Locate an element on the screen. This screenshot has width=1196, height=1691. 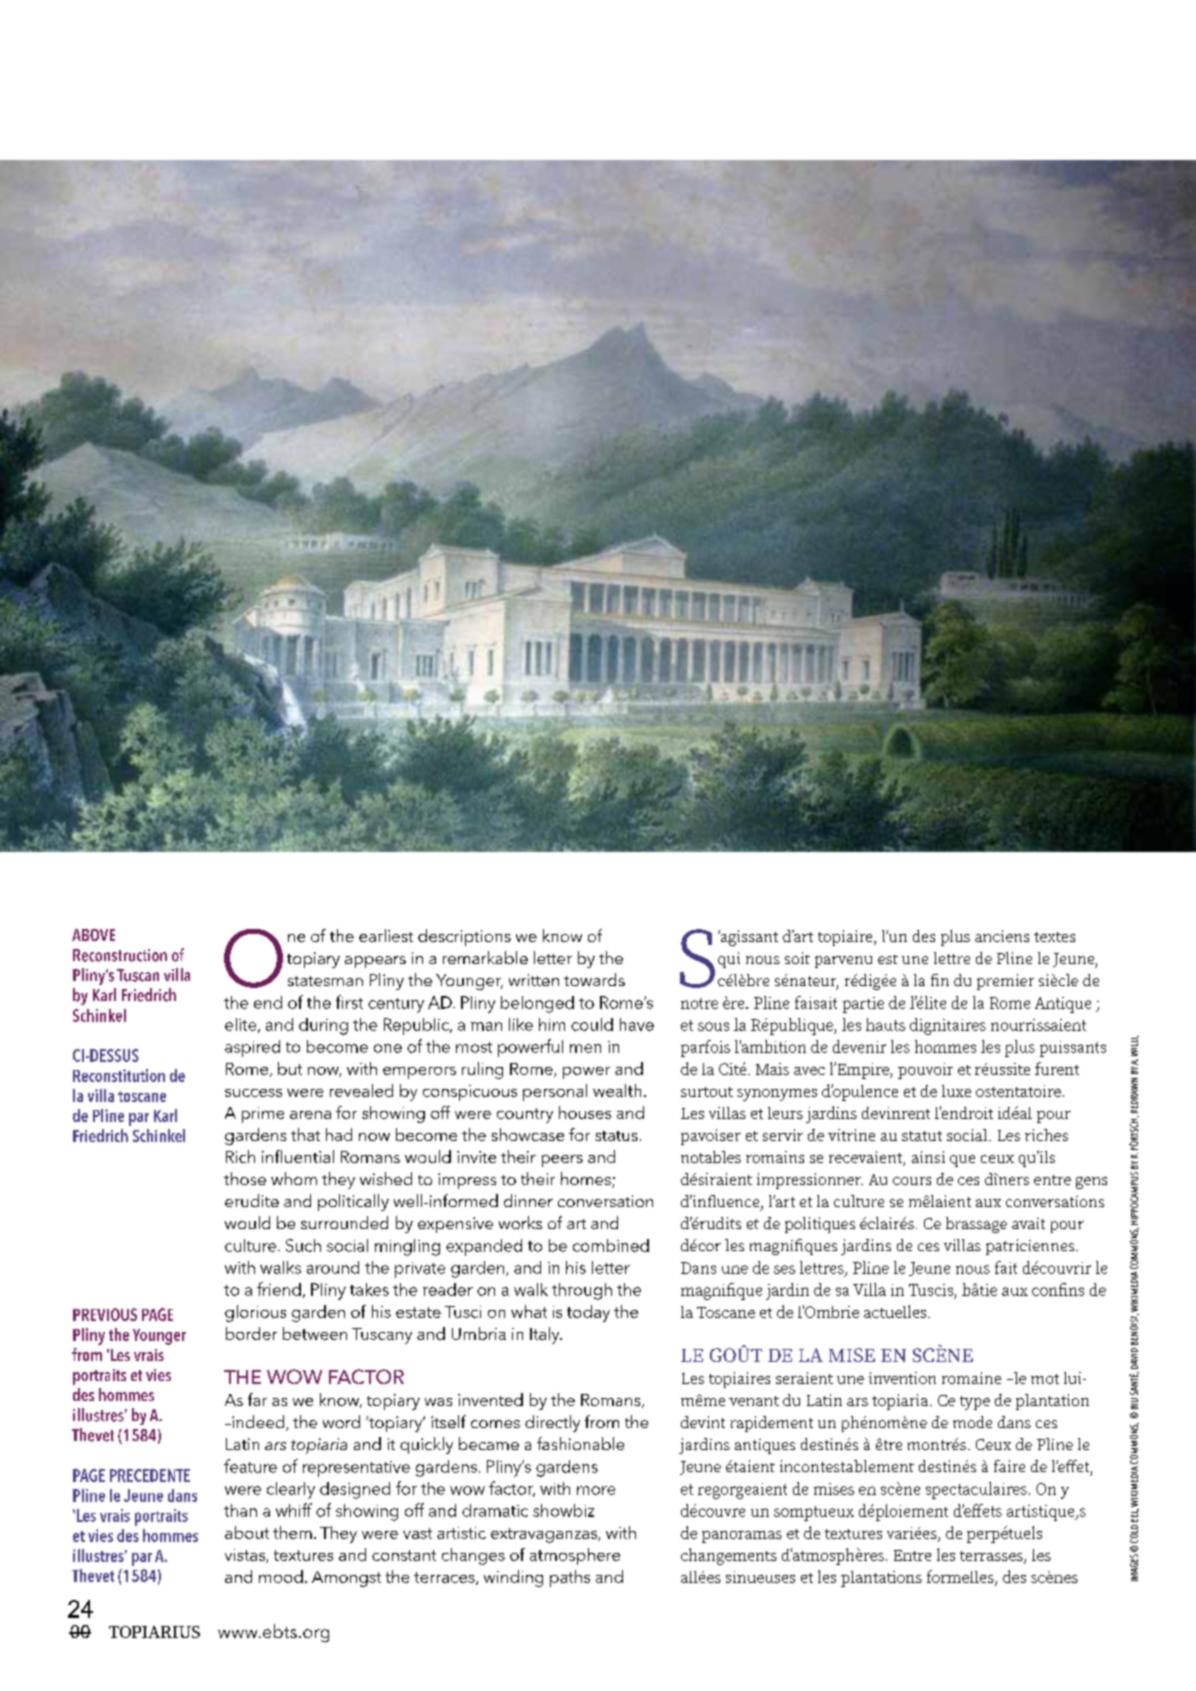
romaine is located at coordinates (971, 1378).
